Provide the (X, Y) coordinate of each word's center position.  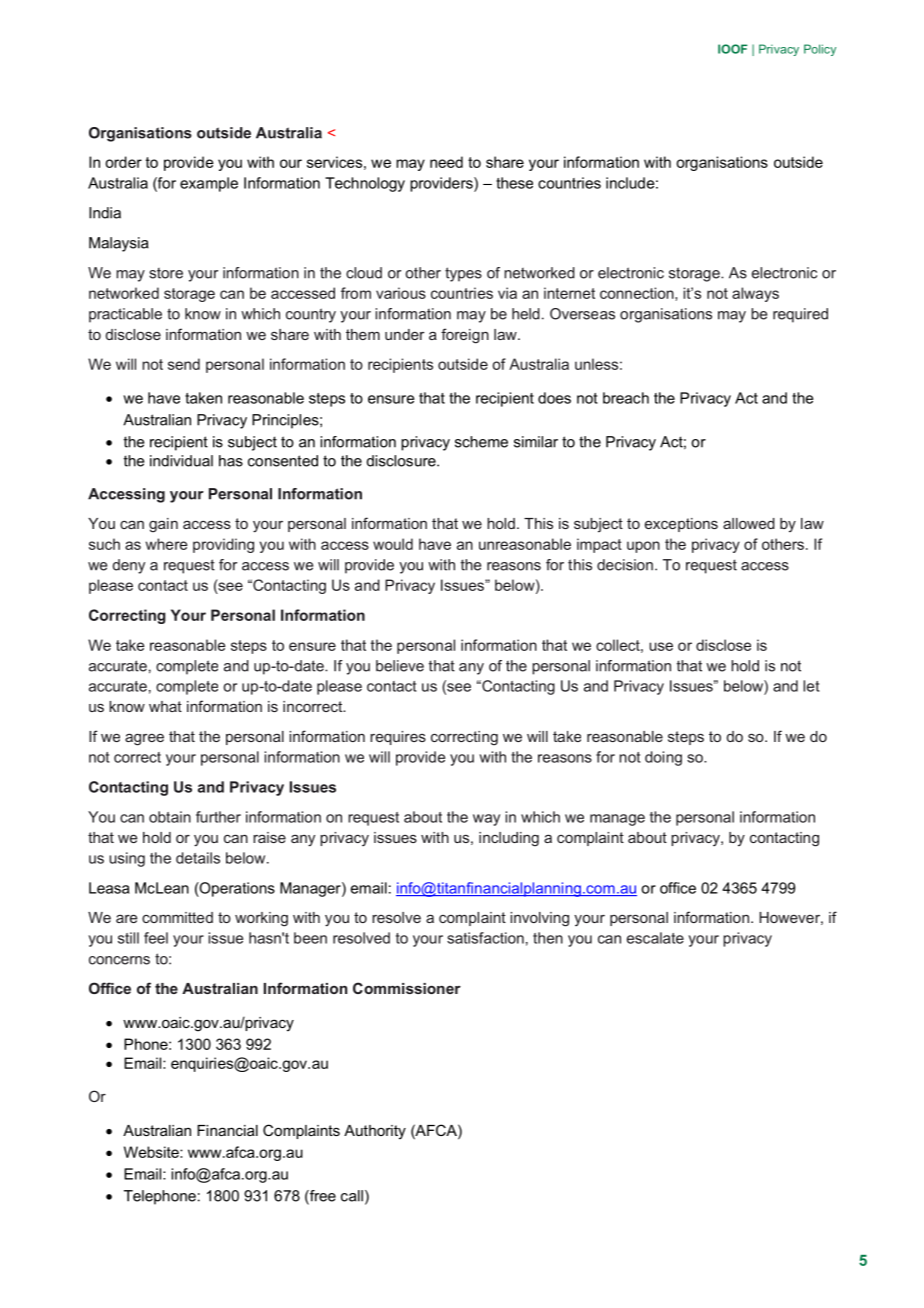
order (123, 162)
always (755, 294)
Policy (820, 50)
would (393, 544)
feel (156, 938)
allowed (749, 523)
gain (163, 525)
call (352, 1196)
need (446, 162)
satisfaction (485, 938)
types (463, 274)
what (165, 706)
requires (398, 738)
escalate (655, 938)
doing (663, 758)
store (166, 273)
